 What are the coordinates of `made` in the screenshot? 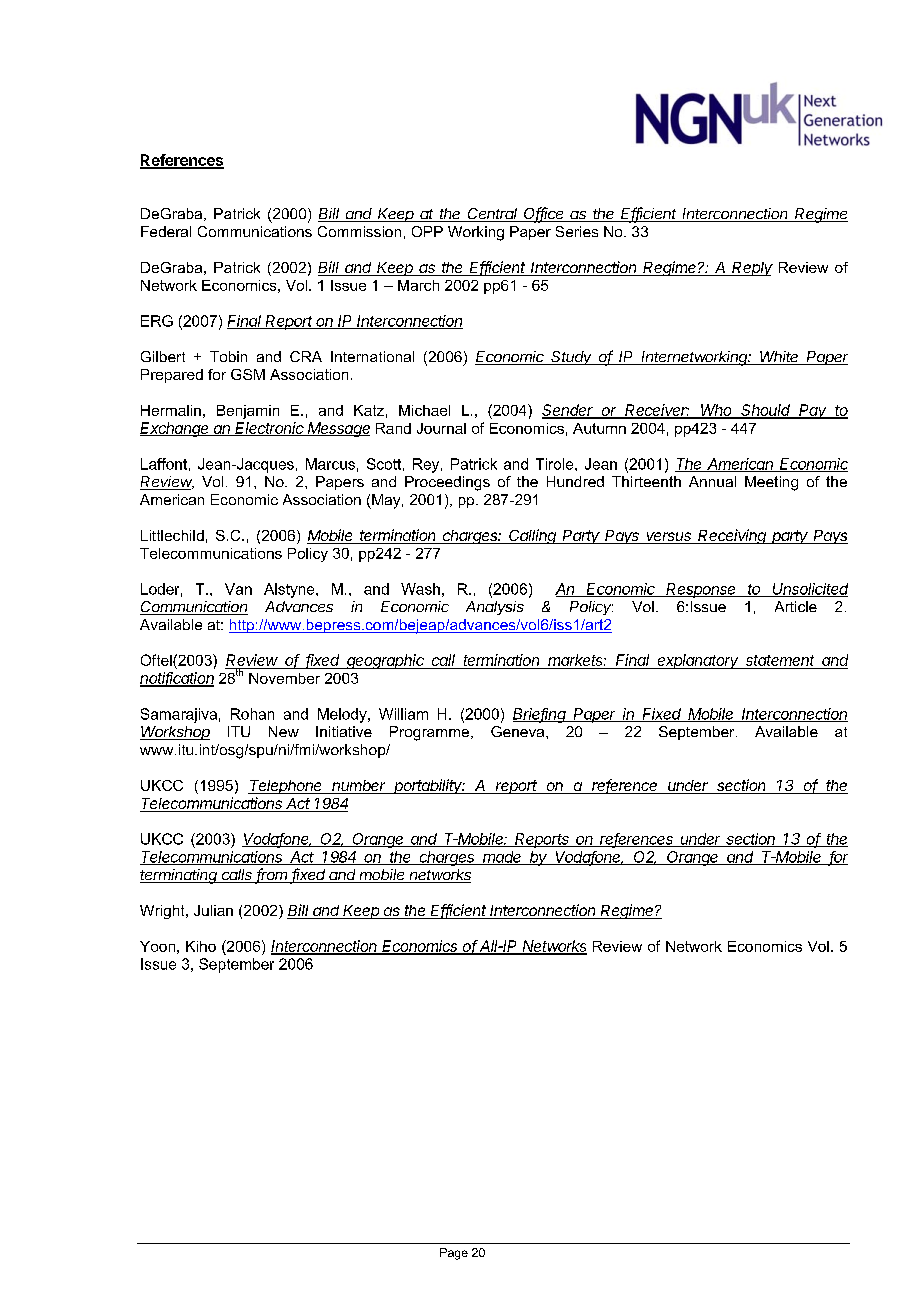 It's located at (502, 858).
